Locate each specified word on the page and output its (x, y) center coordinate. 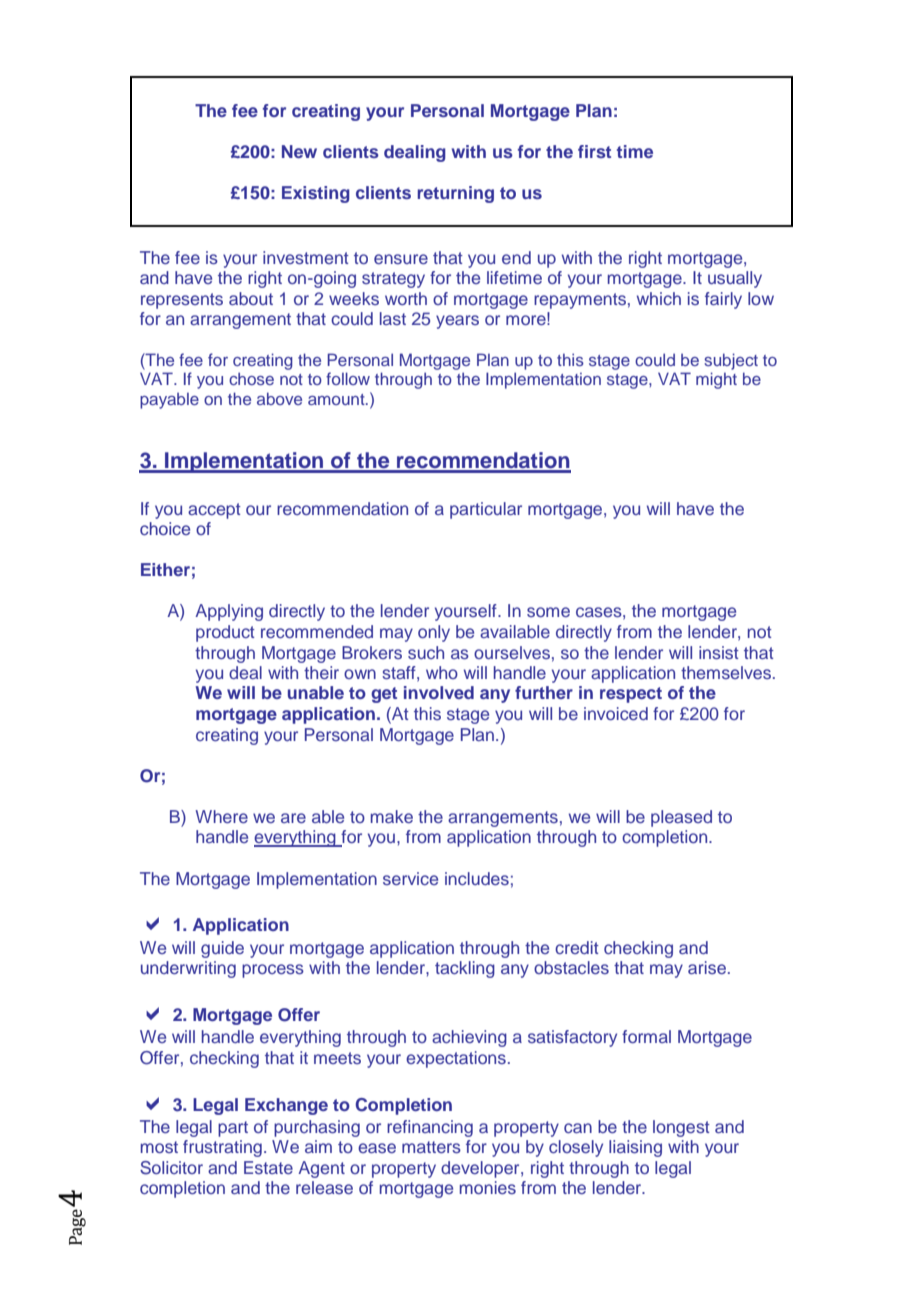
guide (222, 949)
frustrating (222, 1148)
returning (455, 194)
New (299, 151)
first (594, 151)
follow (348, 378)
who (442, 672)
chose (251, 378)
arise (707, 967)
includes (477, 878)
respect (631, 695)
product (225, 633)
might (716, 380)
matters (431, 1147)
